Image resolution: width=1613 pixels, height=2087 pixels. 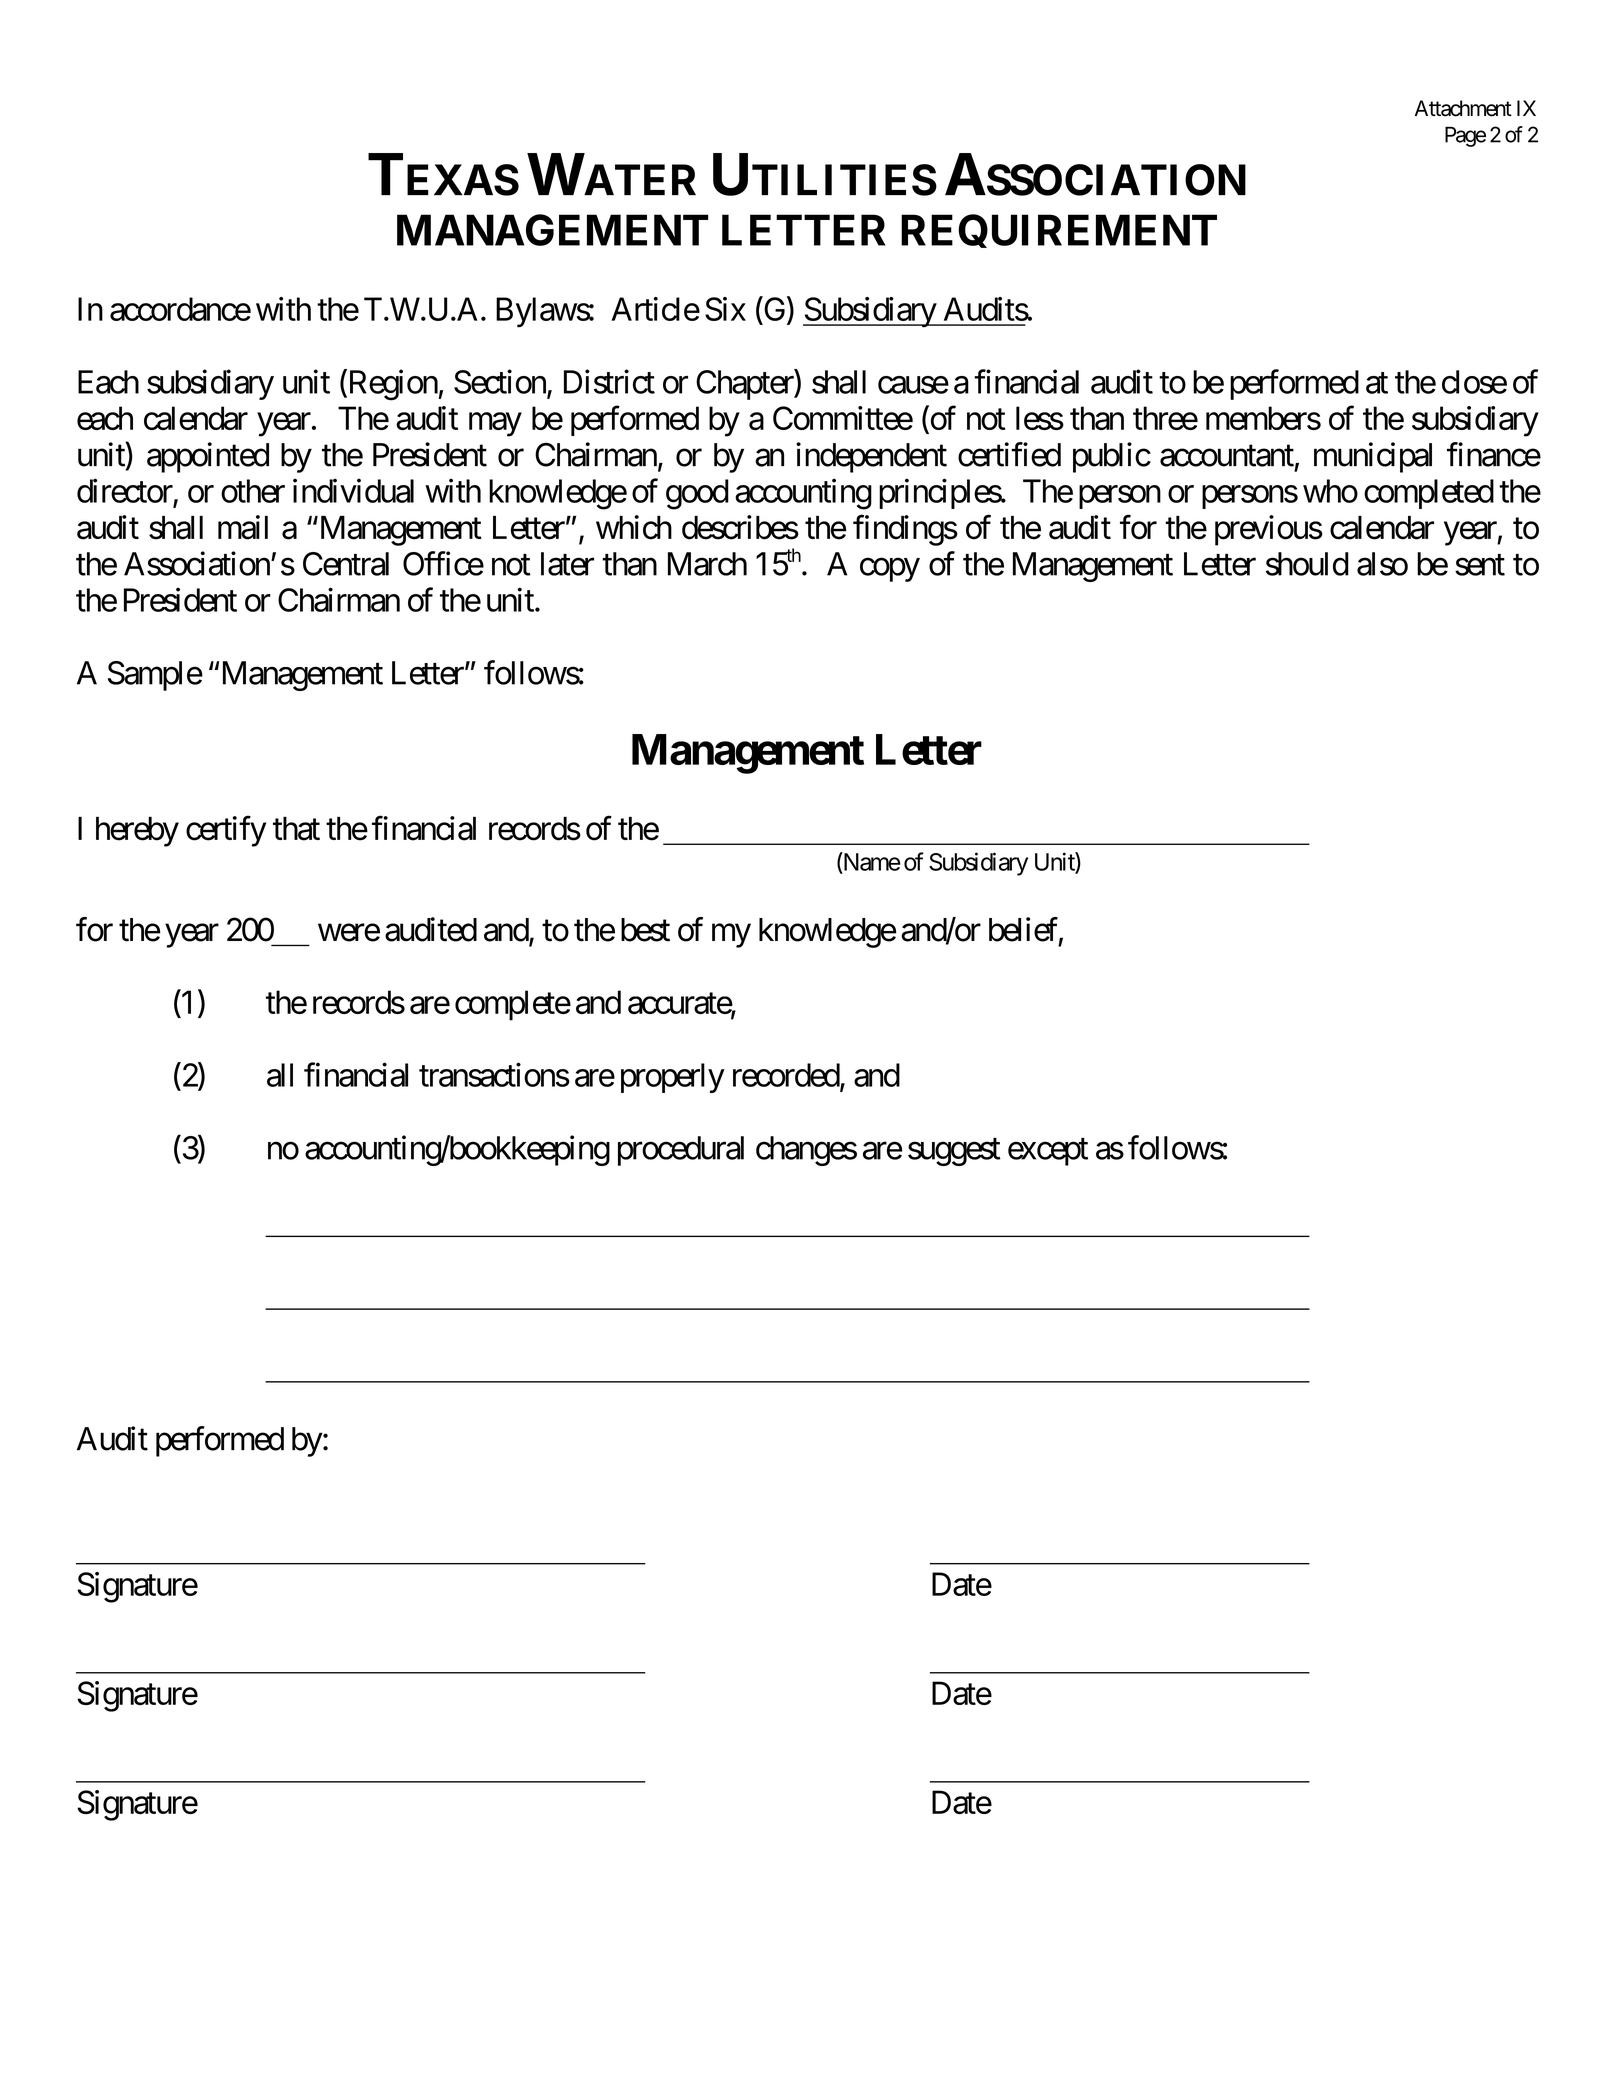 What do you see at coordinates (296, 829) in the image?
I see `that` at bounding box center [296, 829].
